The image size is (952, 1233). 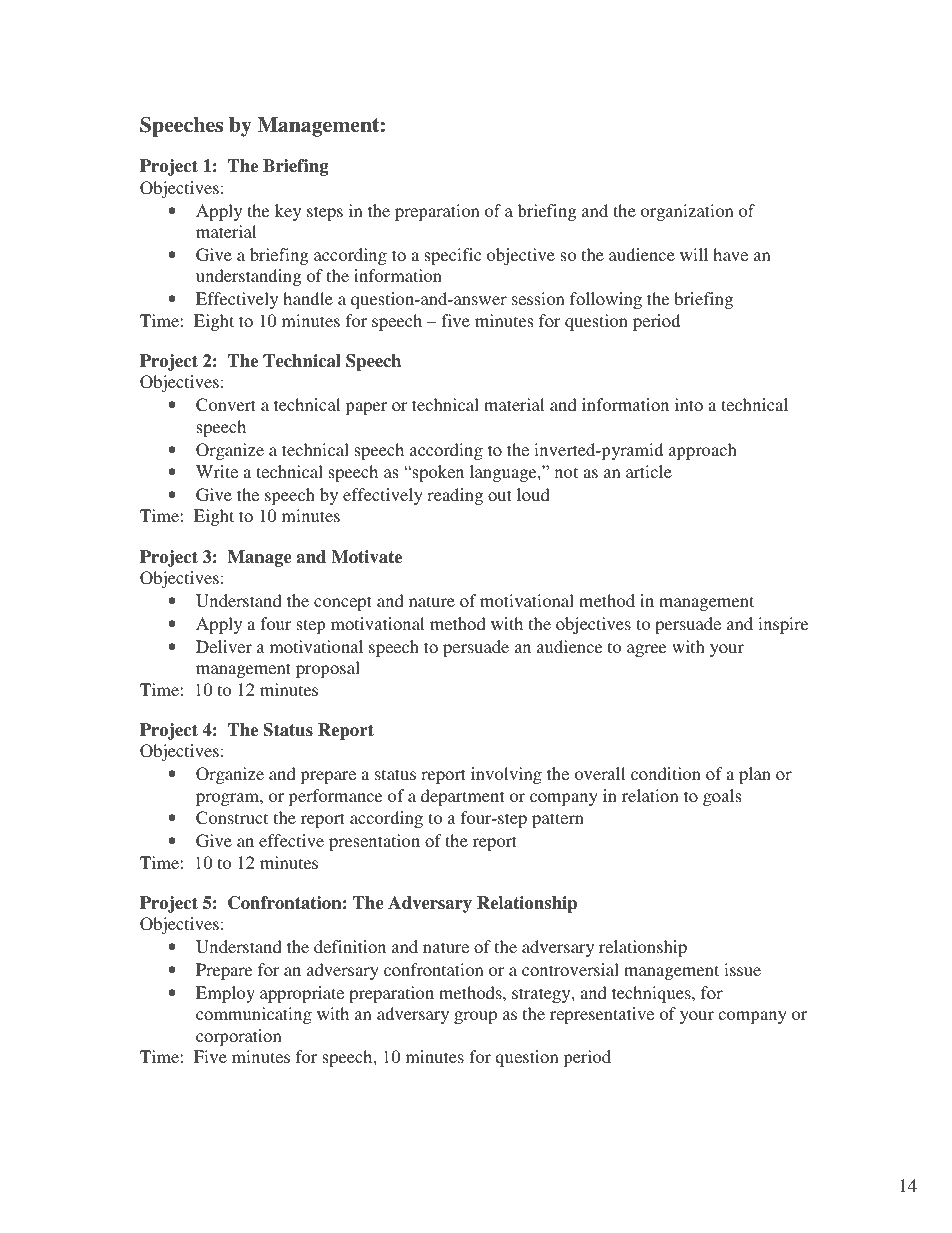 I want to click on concept, so click(x=343, y=603).
